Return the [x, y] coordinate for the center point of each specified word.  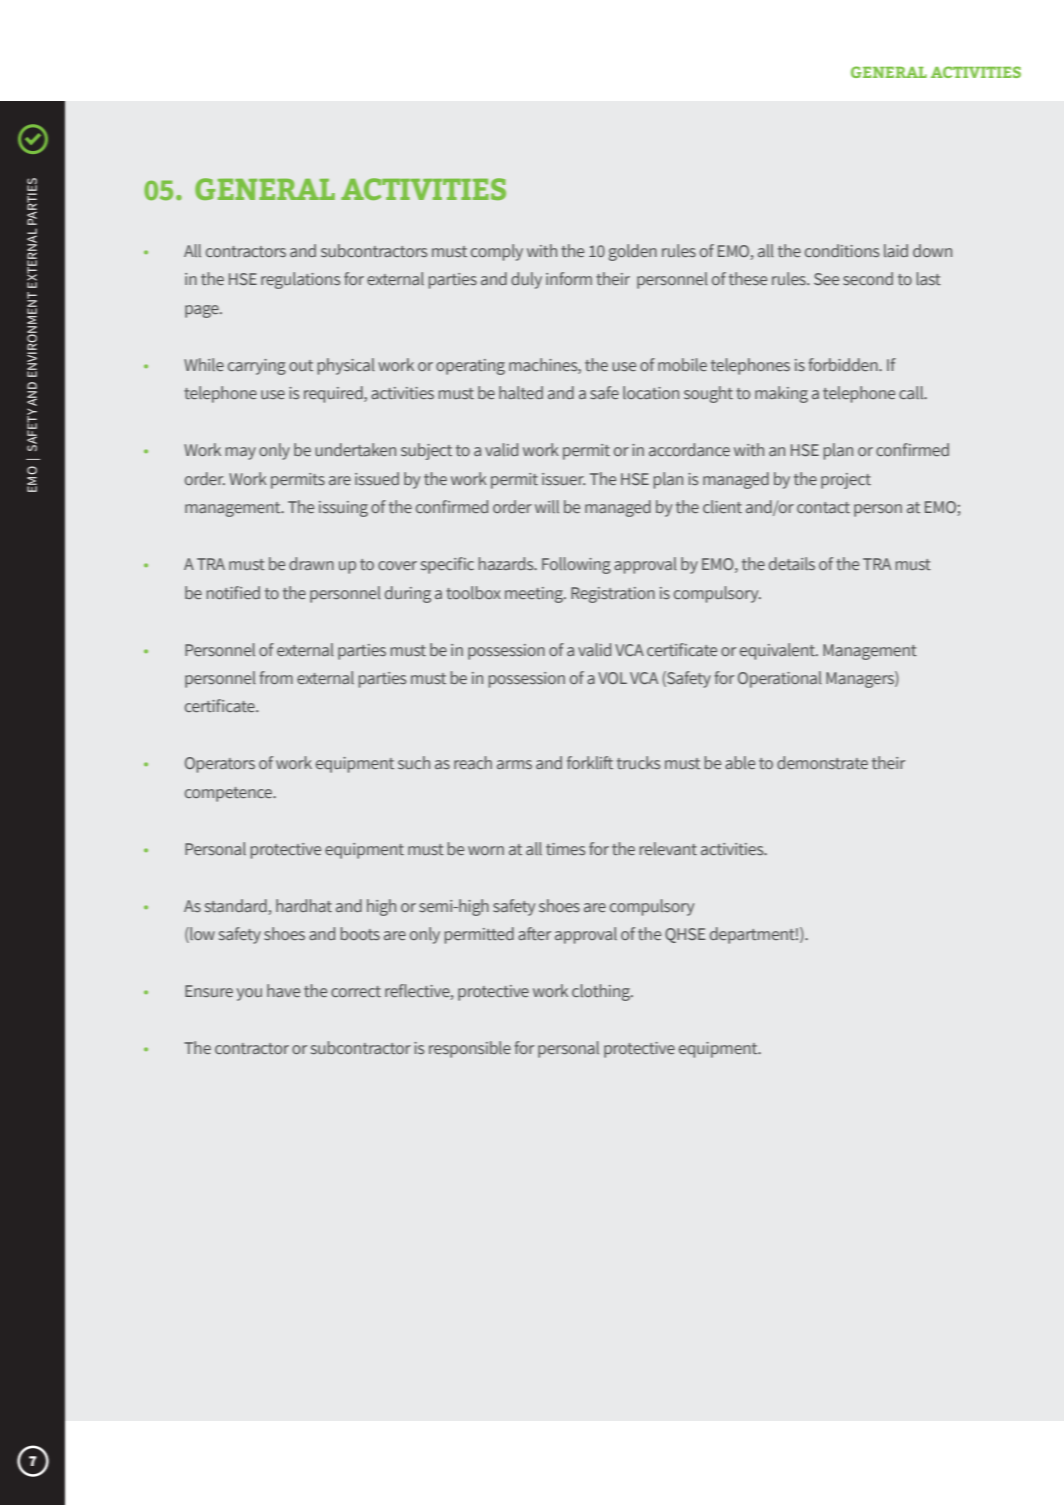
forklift [590, 762]
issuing [343, 509]
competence [230, 794]
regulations [300, 280]
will [547, 506]
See [826, 279]
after [534, 933]
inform [569, 278]
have [283, 990]
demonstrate [822, 762]
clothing [602, 992]
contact [823, 507]
